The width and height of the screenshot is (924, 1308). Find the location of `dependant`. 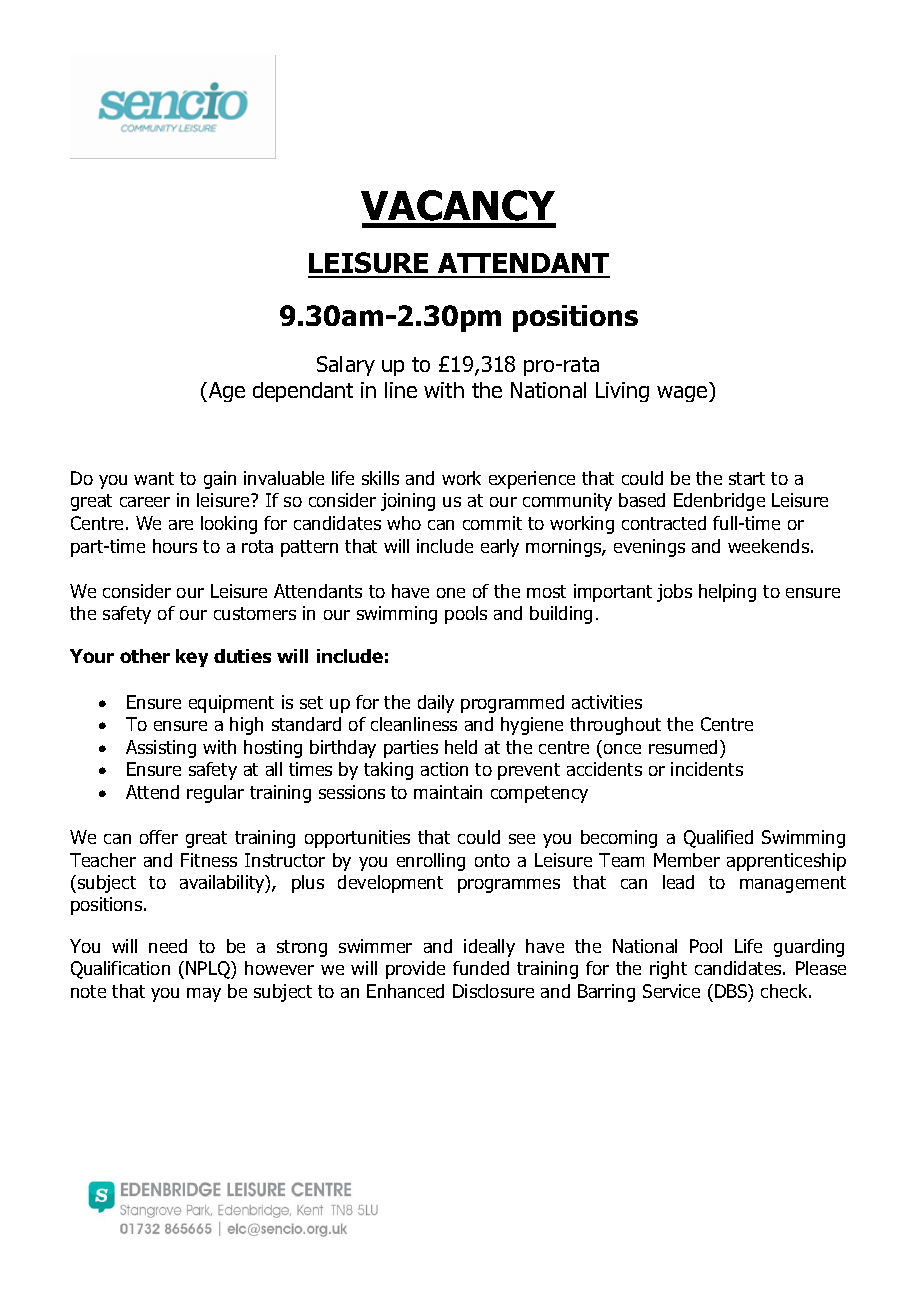

dependant is located at coordinates (303, 392).
